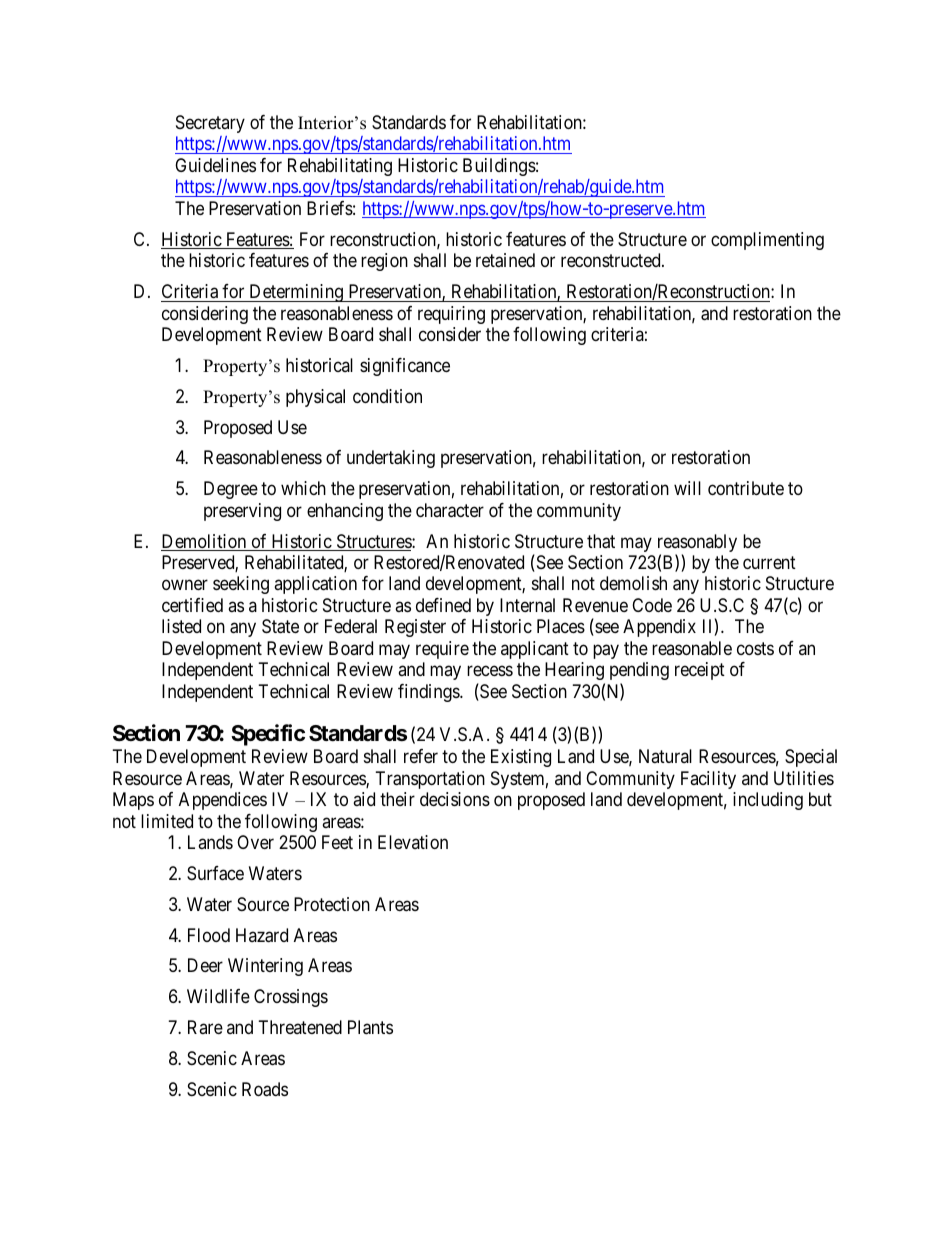 This screenshot has height=1233, width=952. I want to click on defined, so click(443, 605).
